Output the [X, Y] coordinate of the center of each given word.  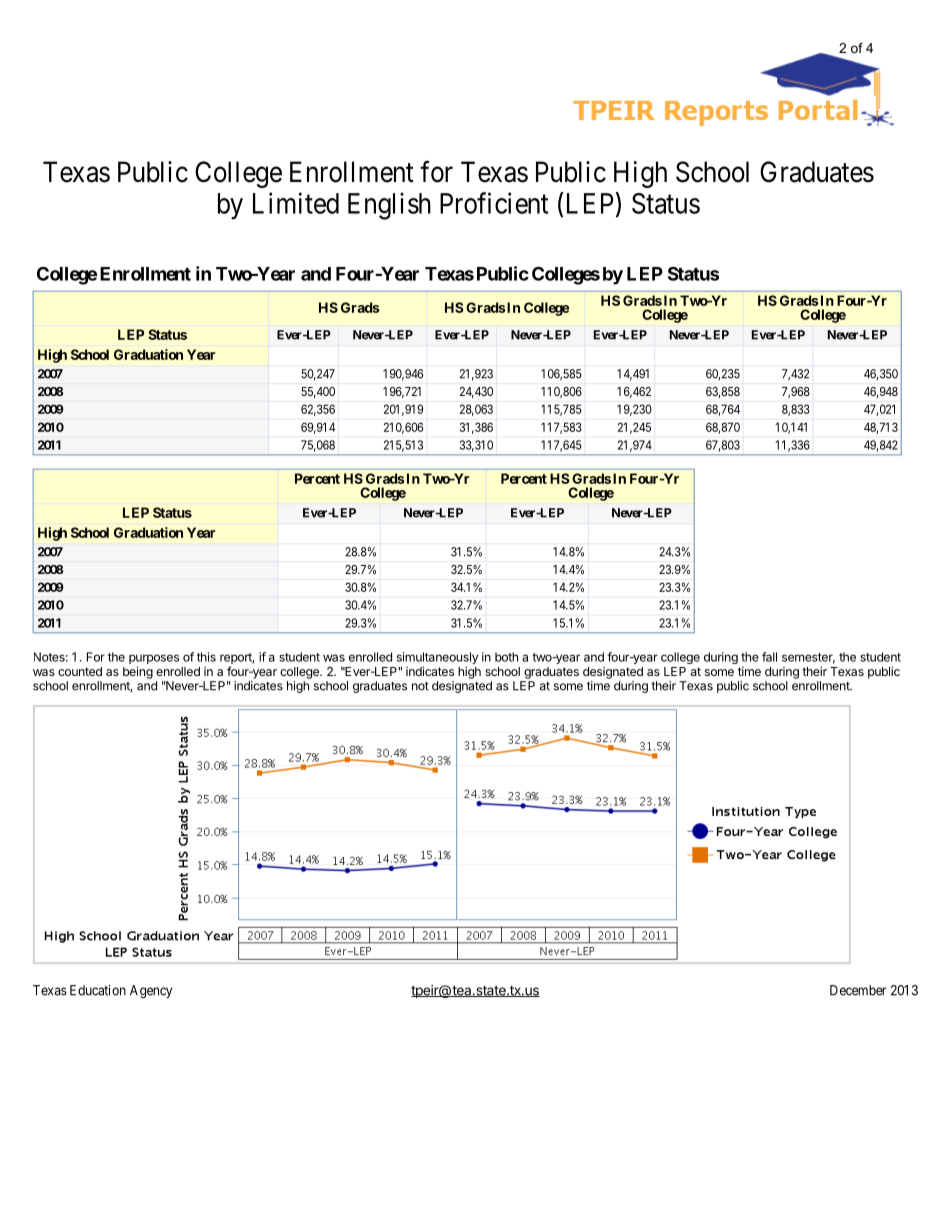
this [206, 657]
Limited [296, 203]
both [506, 657]
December [858, 990]
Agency [151, 992]
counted [80, 671]
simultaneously [437, 659]
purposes [154, 659]
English [389, 206]
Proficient [494, 203]
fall [769, 657]
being [138, 672]
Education [98, 990]
